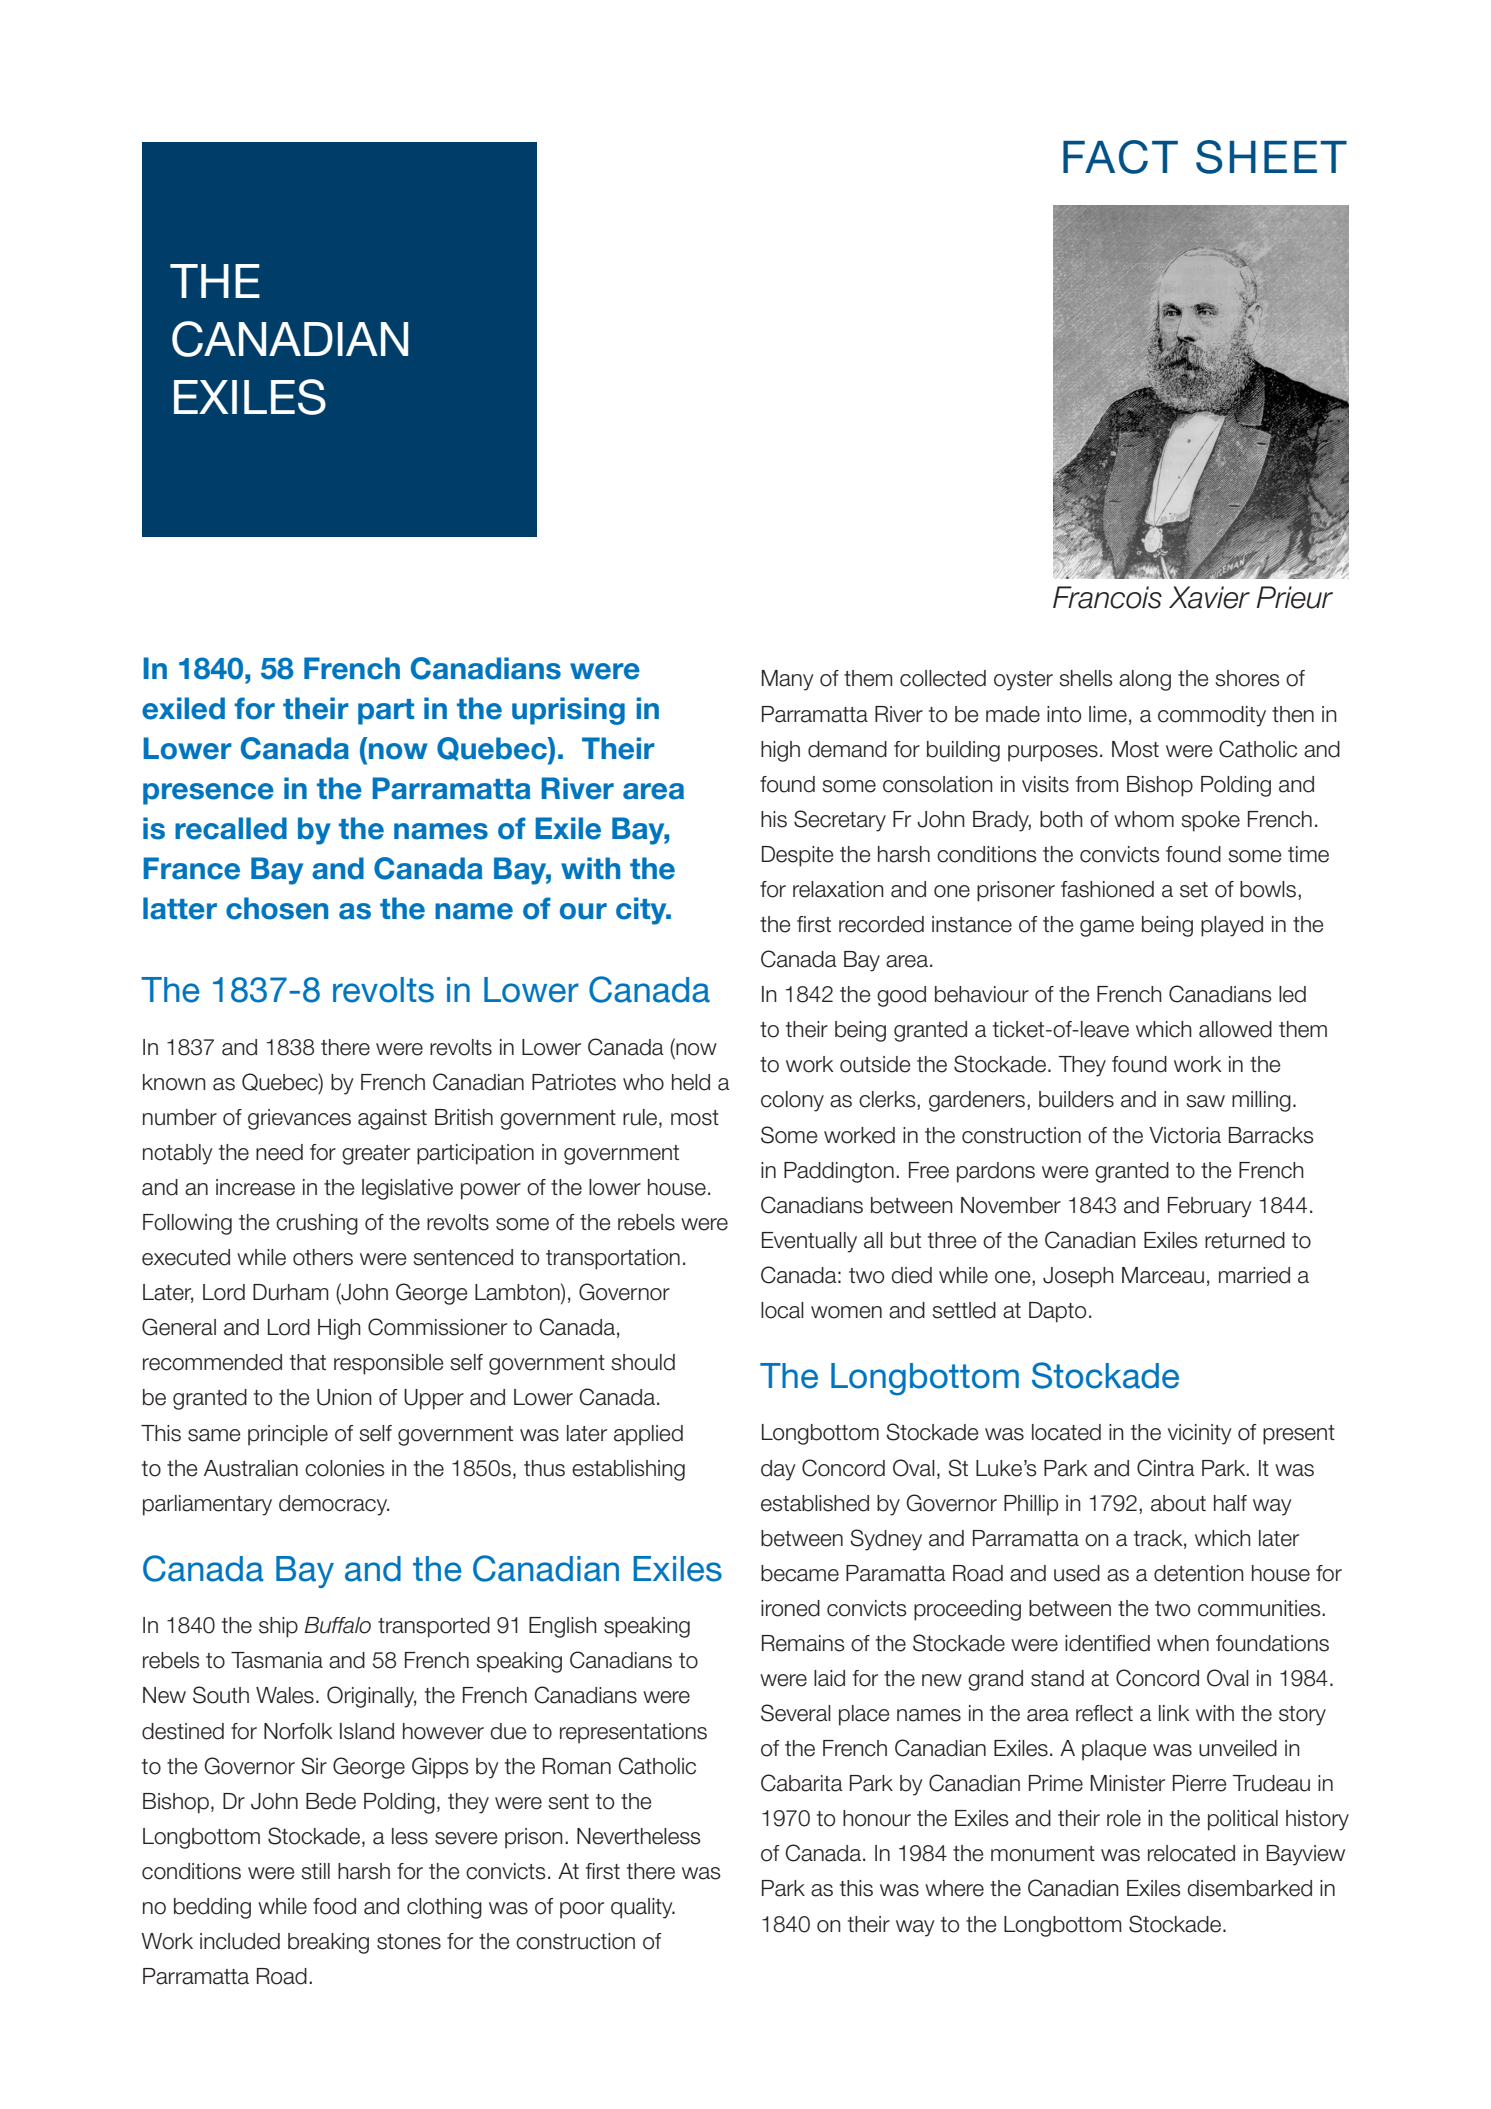 The image size is (1491, 2109). I want to click on quality, so click(643, 1908).
